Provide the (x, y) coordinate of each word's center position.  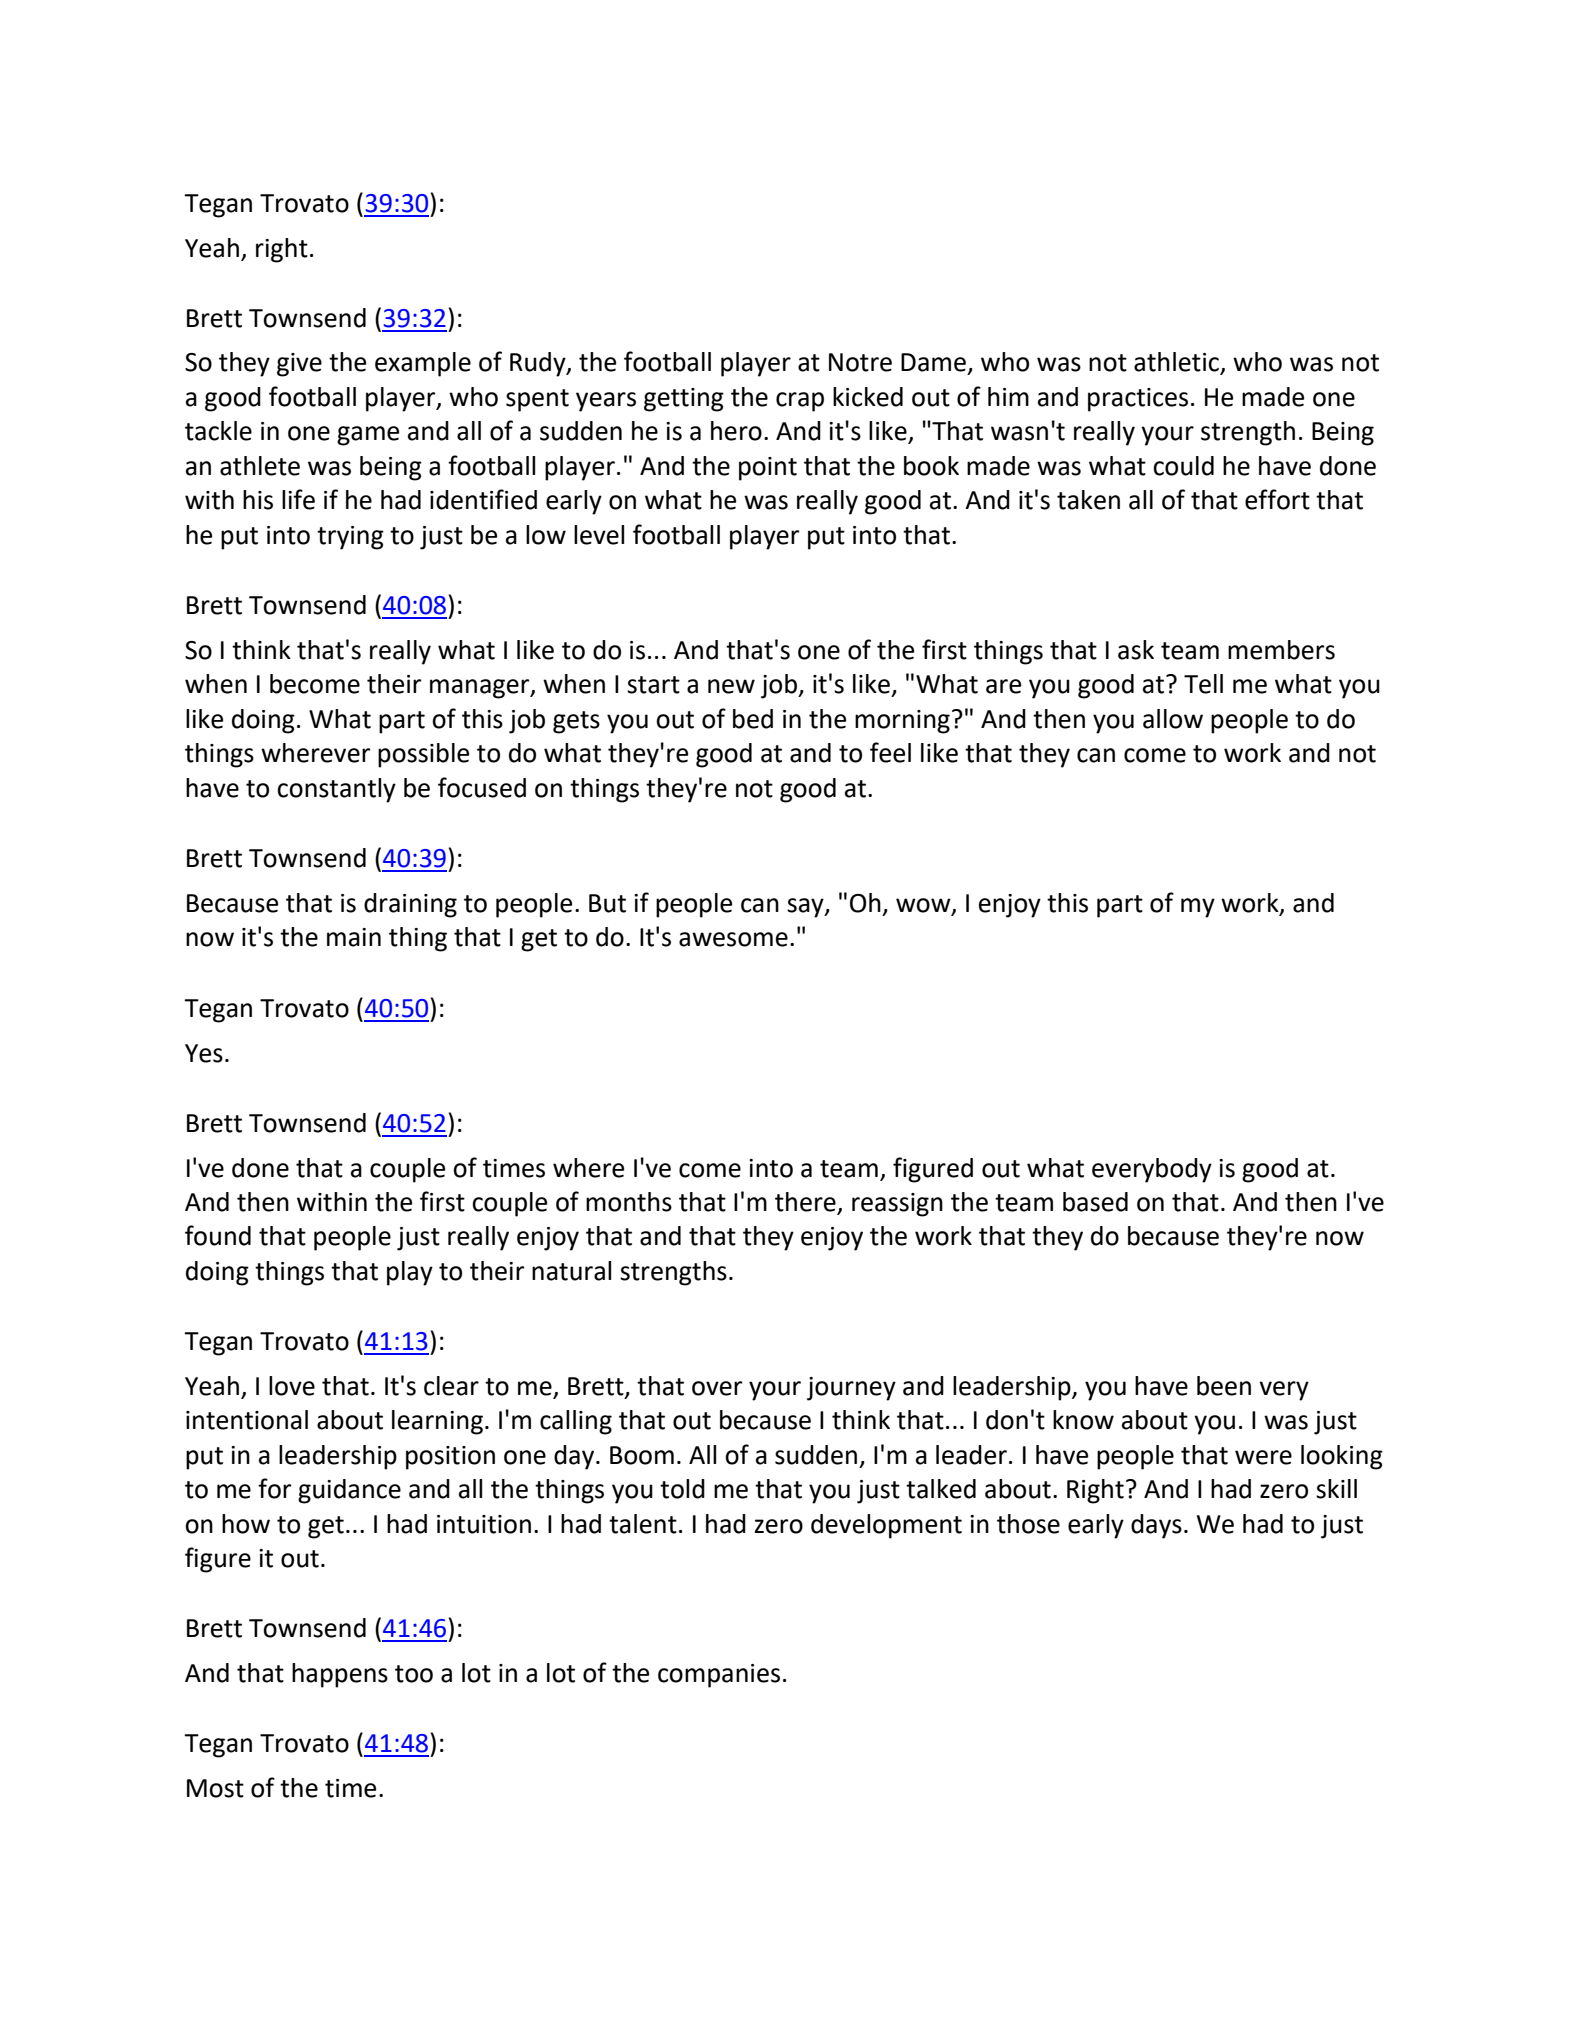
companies (719, 1676)
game (368, 436)
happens (340, 1675)
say (806, 908)
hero (736, 431)
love (292, 1386)
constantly (336, 790)
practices (1138, 400)
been (1224, 1386)
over (717, 1388)
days (1156, 1526)
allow (1173, 719)
